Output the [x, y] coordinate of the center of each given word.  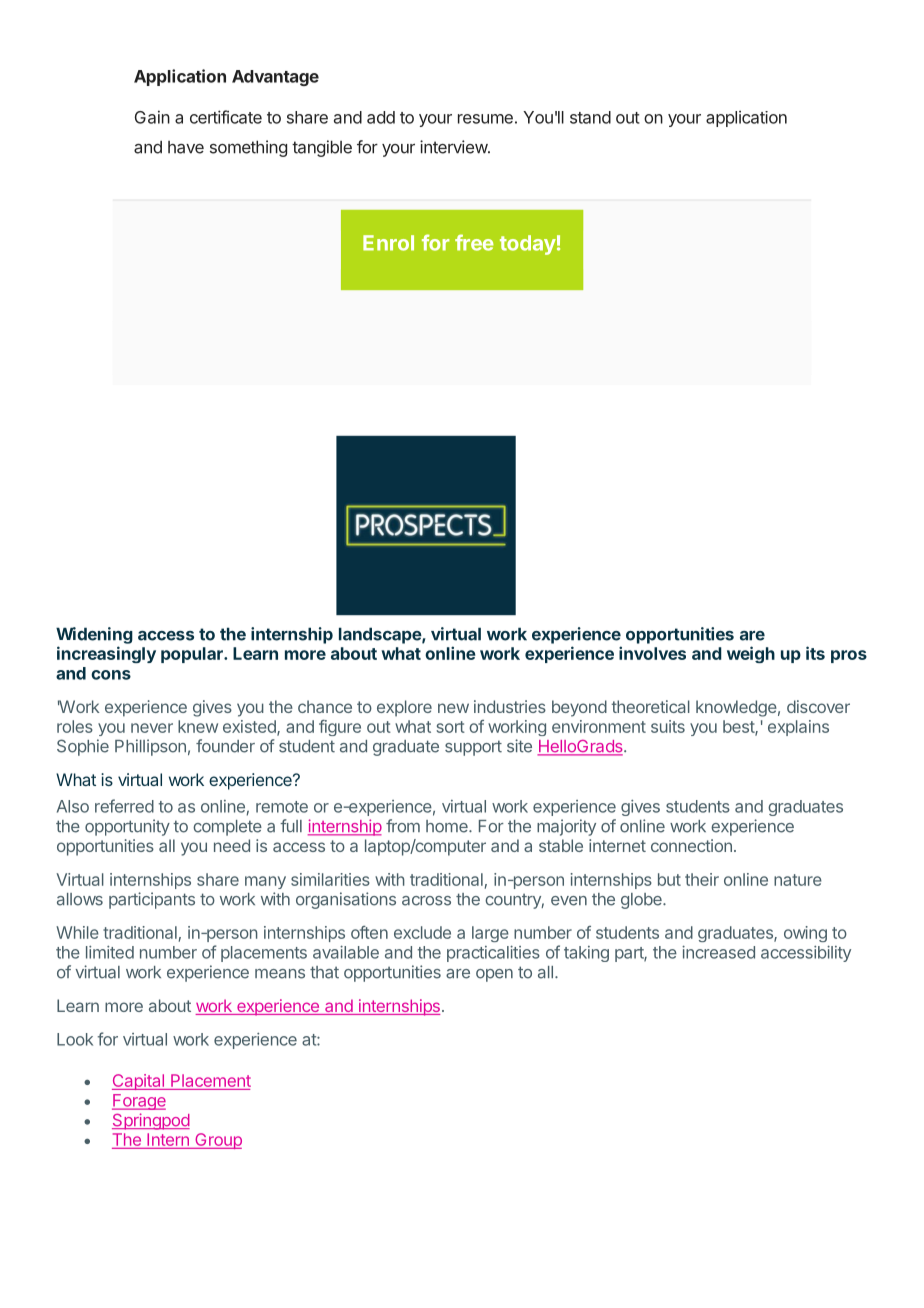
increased [718, 952]
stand [590, 117]
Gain [152, 117]
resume [485, 119]
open [494, 975]
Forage [139, 1102]
